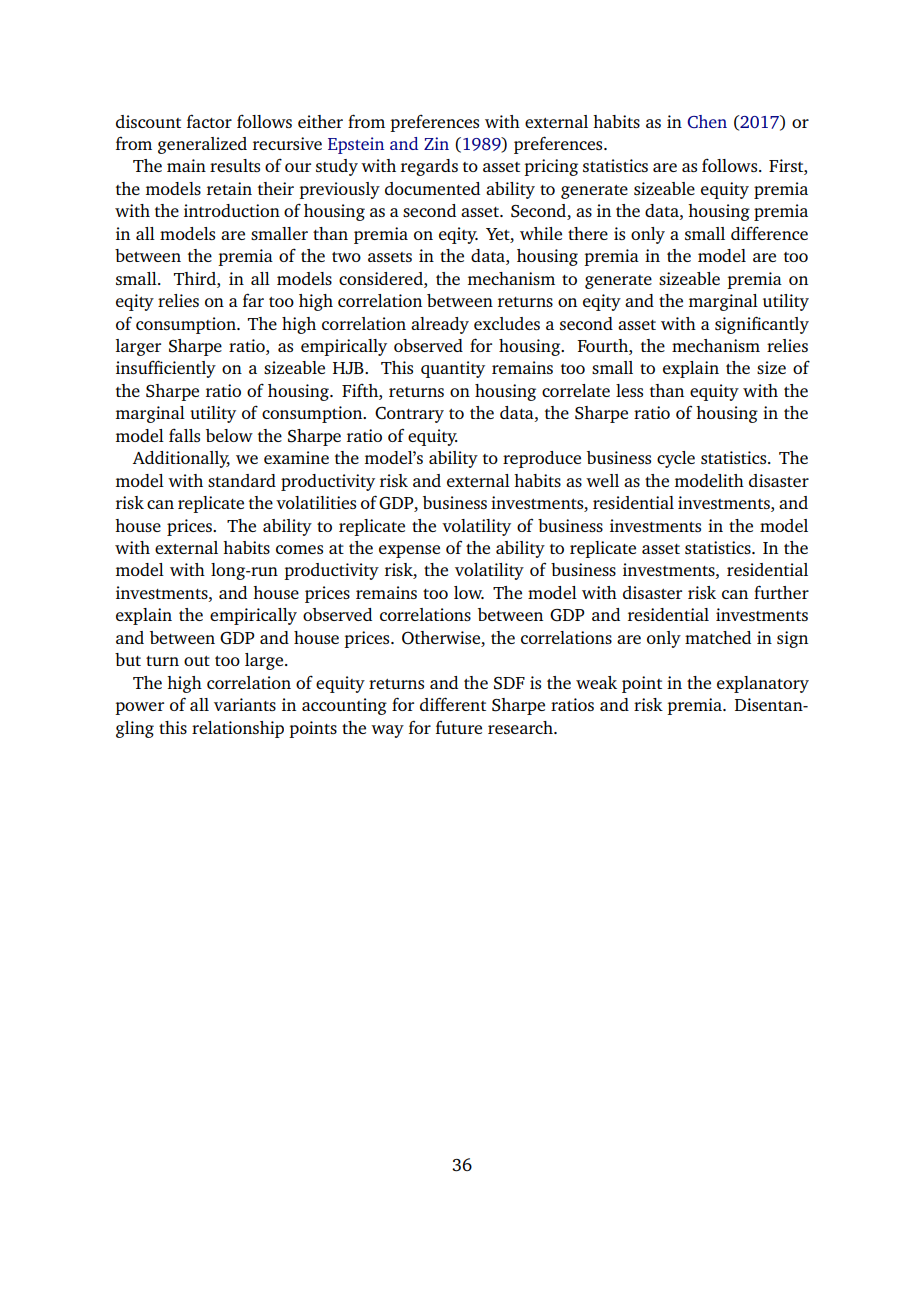 The image size is (924, 1308). Describe the element at coordinates (440, 325) in the screenshot. I see `already` at that location.
